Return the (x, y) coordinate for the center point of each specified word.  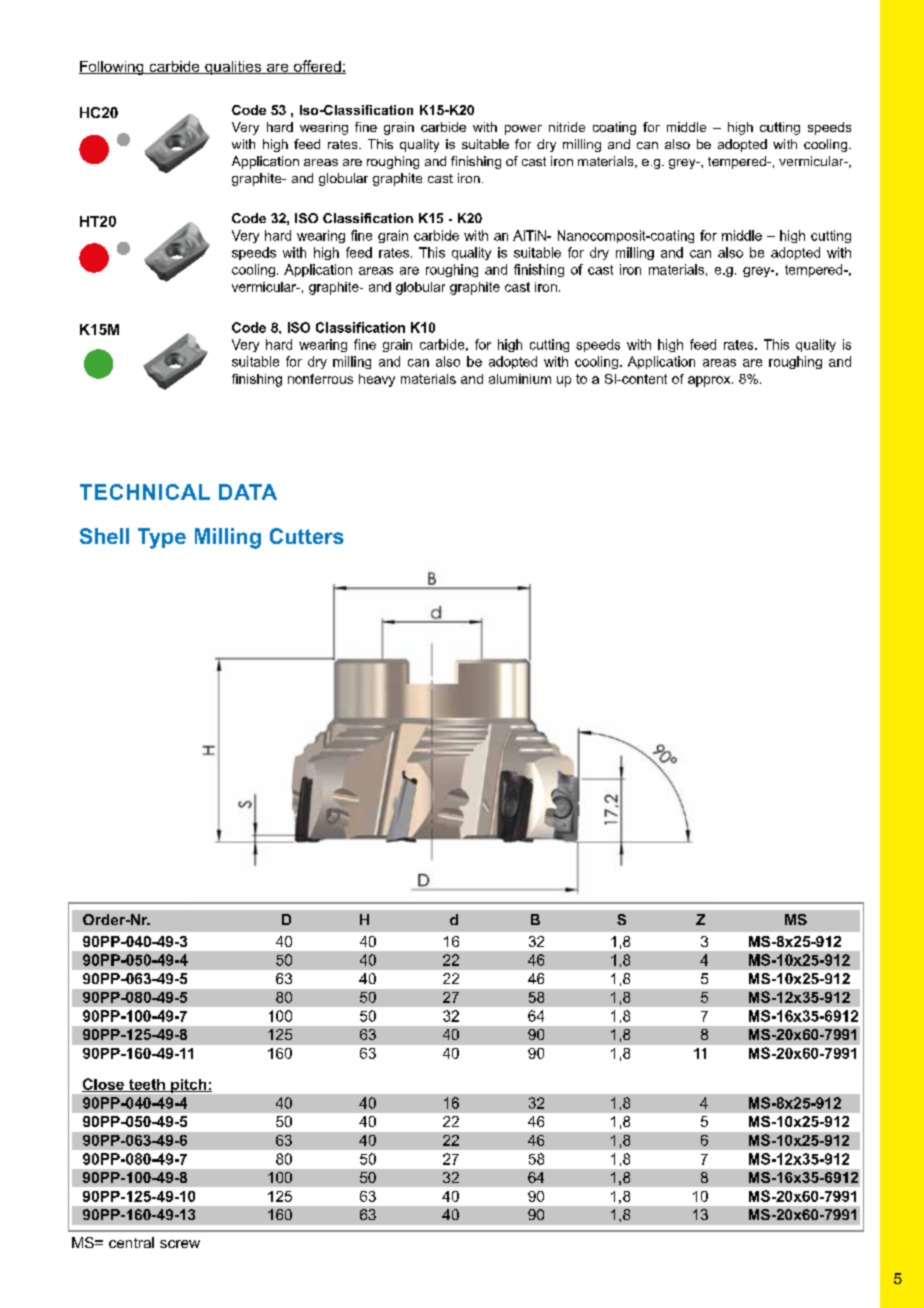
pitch (189, 1086)
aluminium (520, 379)
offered (317, 67)
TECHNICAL (145, 492)
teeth (147, 1085)
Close (104, 1085)
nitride (567, 127)
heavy (377, 380)
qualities (233, 68)
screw (180, 1244)
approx (710, 381)
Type (162, 538)
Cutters (307, 536)
